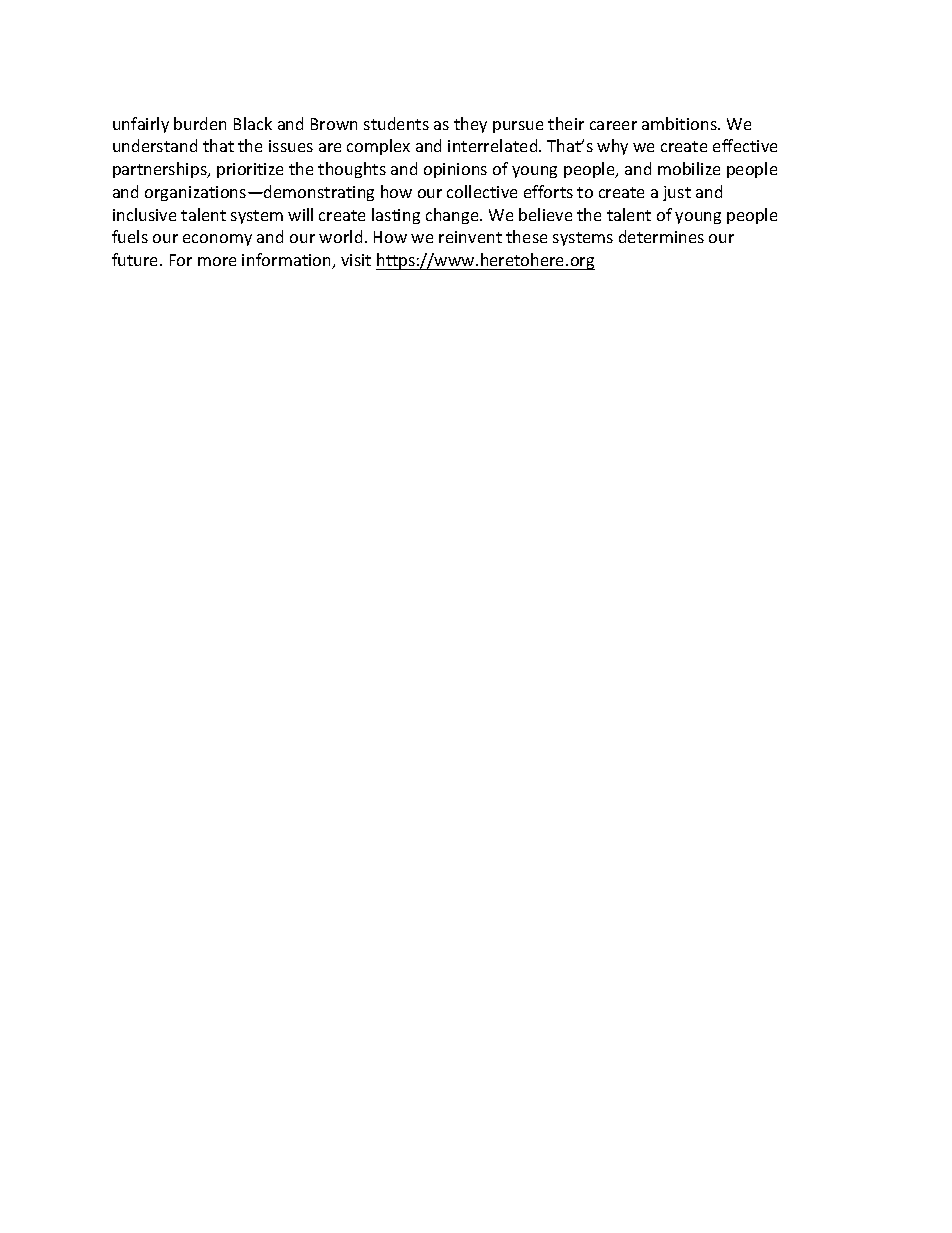  Describe the element at coordinates (612, 147) in the screenshot. I see `why` at that location.
